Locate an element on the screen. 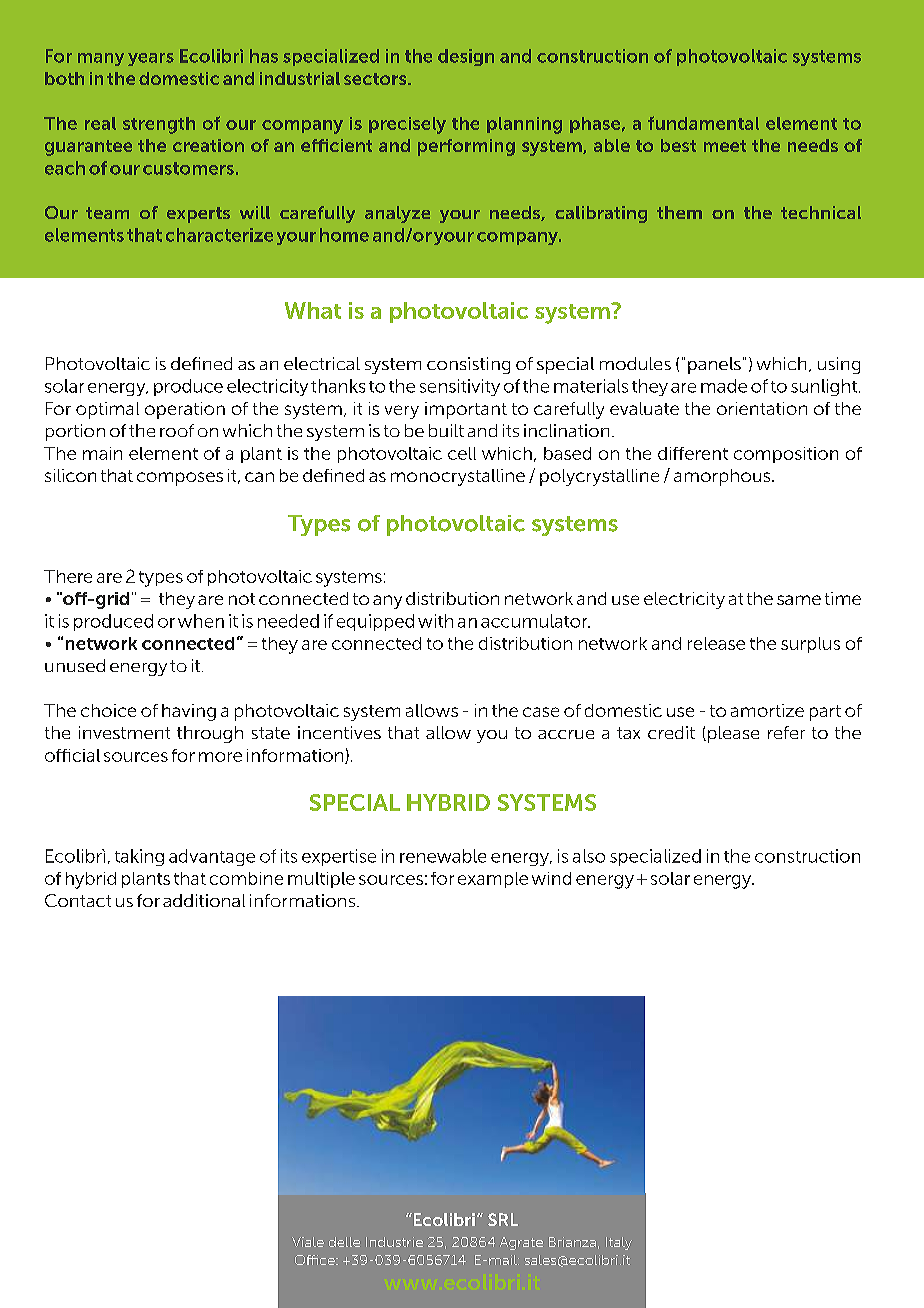 This screenshot has width=924, height=1308. fundamental is located at coordinates (703, 123).
